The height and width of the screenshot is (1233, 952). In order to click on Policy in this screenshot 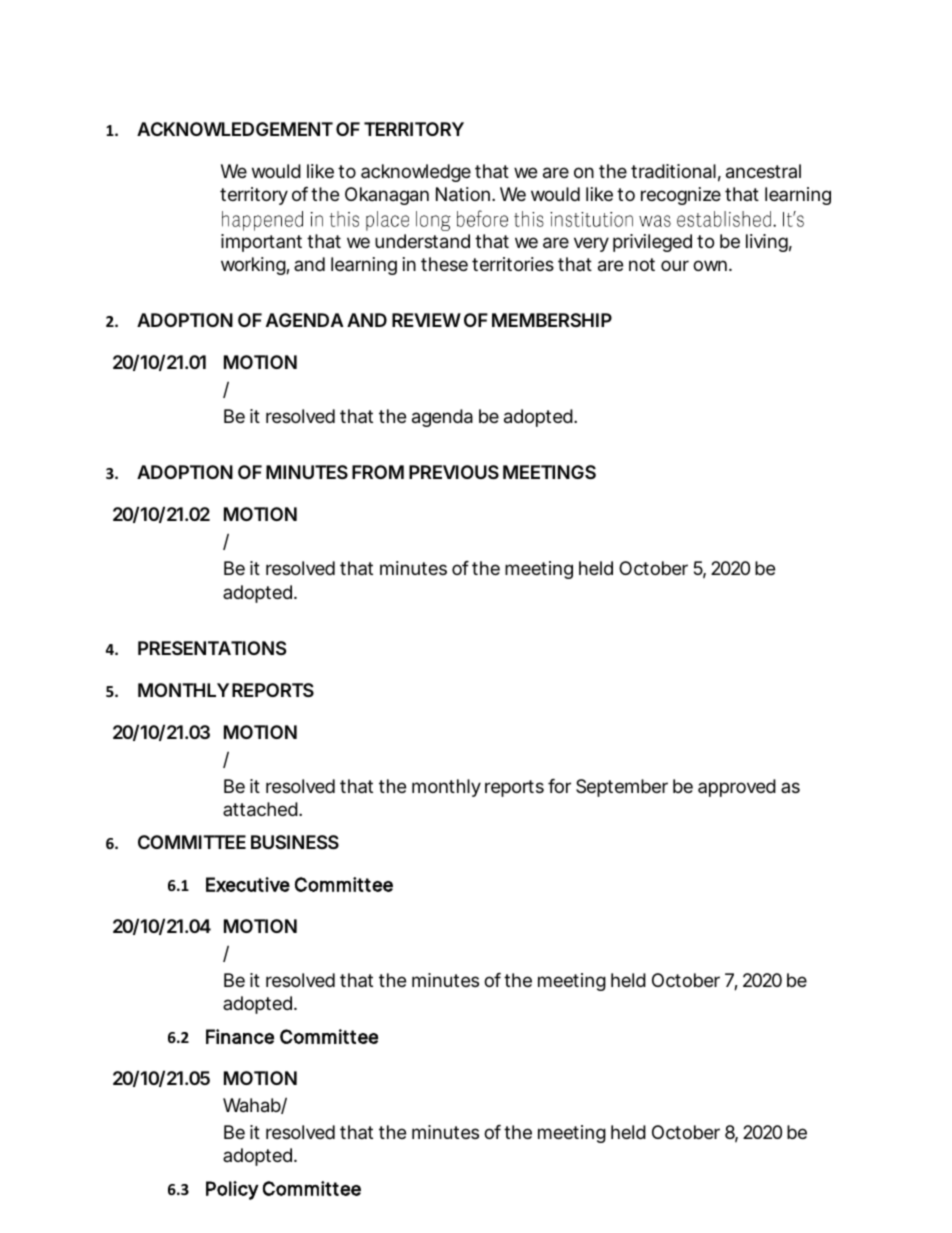, I will do `click(232, 1190)`.
